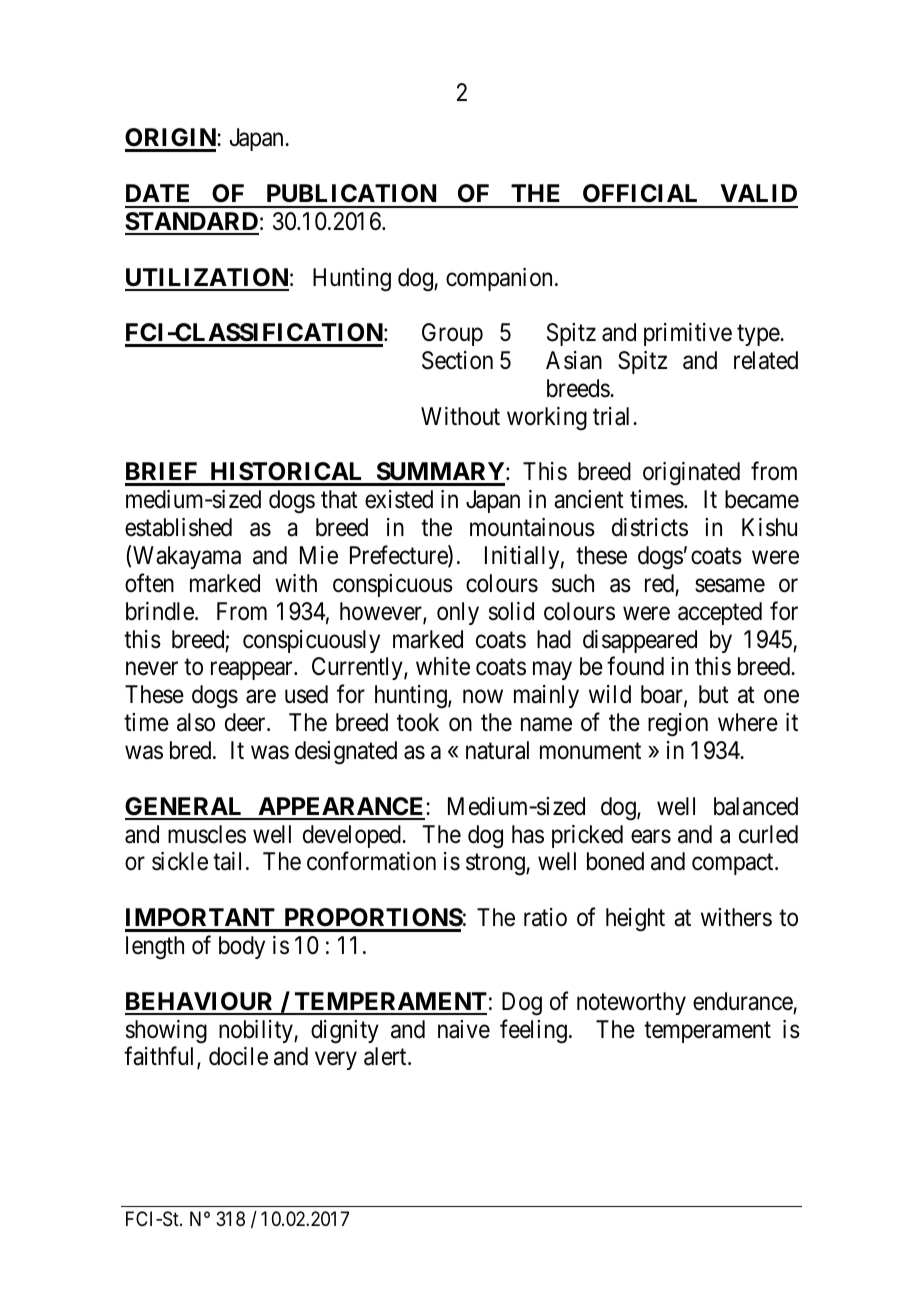 This screenshot has height=1310, width=924. I want to click on primitive, so click(688, 334).
